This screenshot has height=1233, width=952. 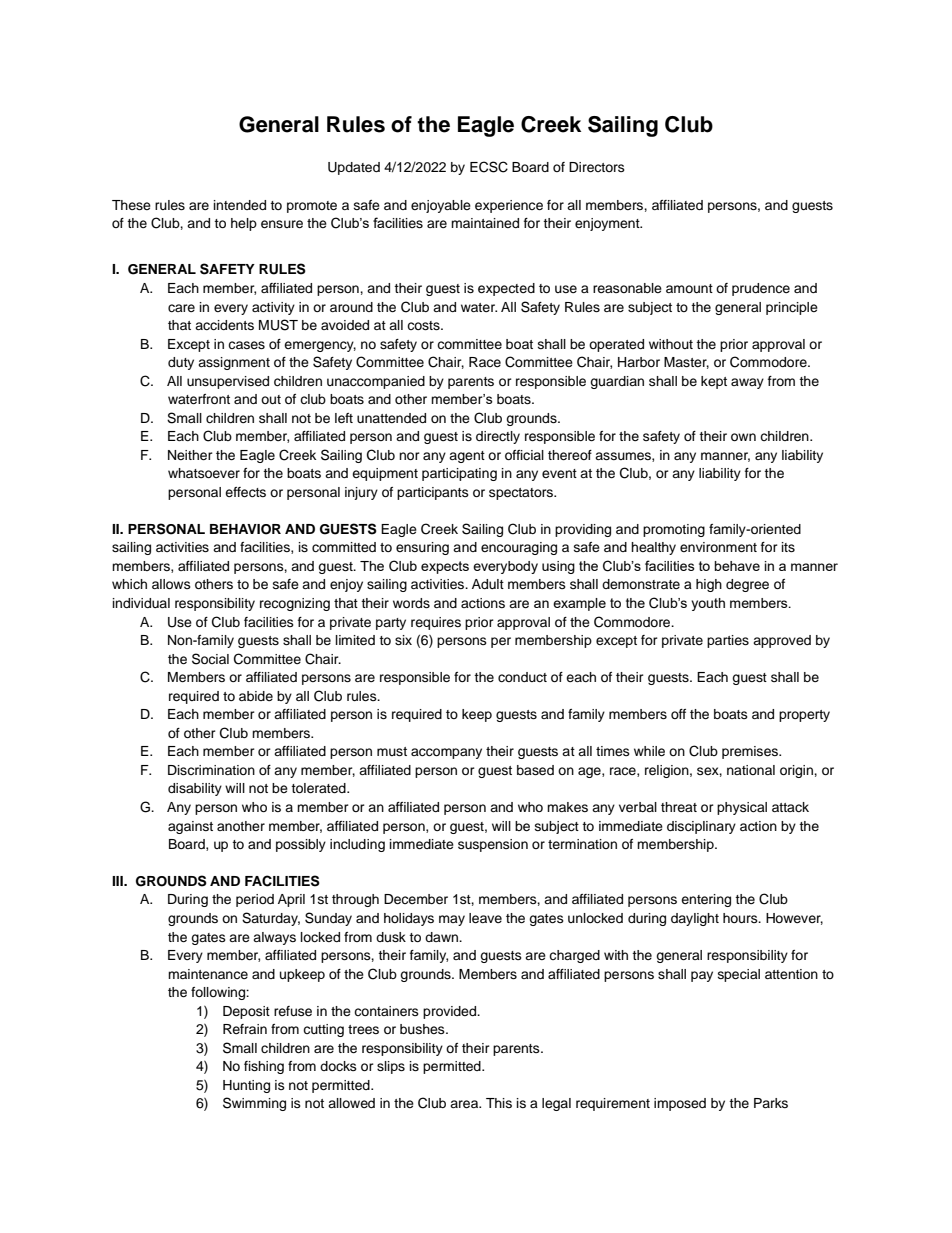 I want to click on disciplinary, so click(x=701, y=827).
